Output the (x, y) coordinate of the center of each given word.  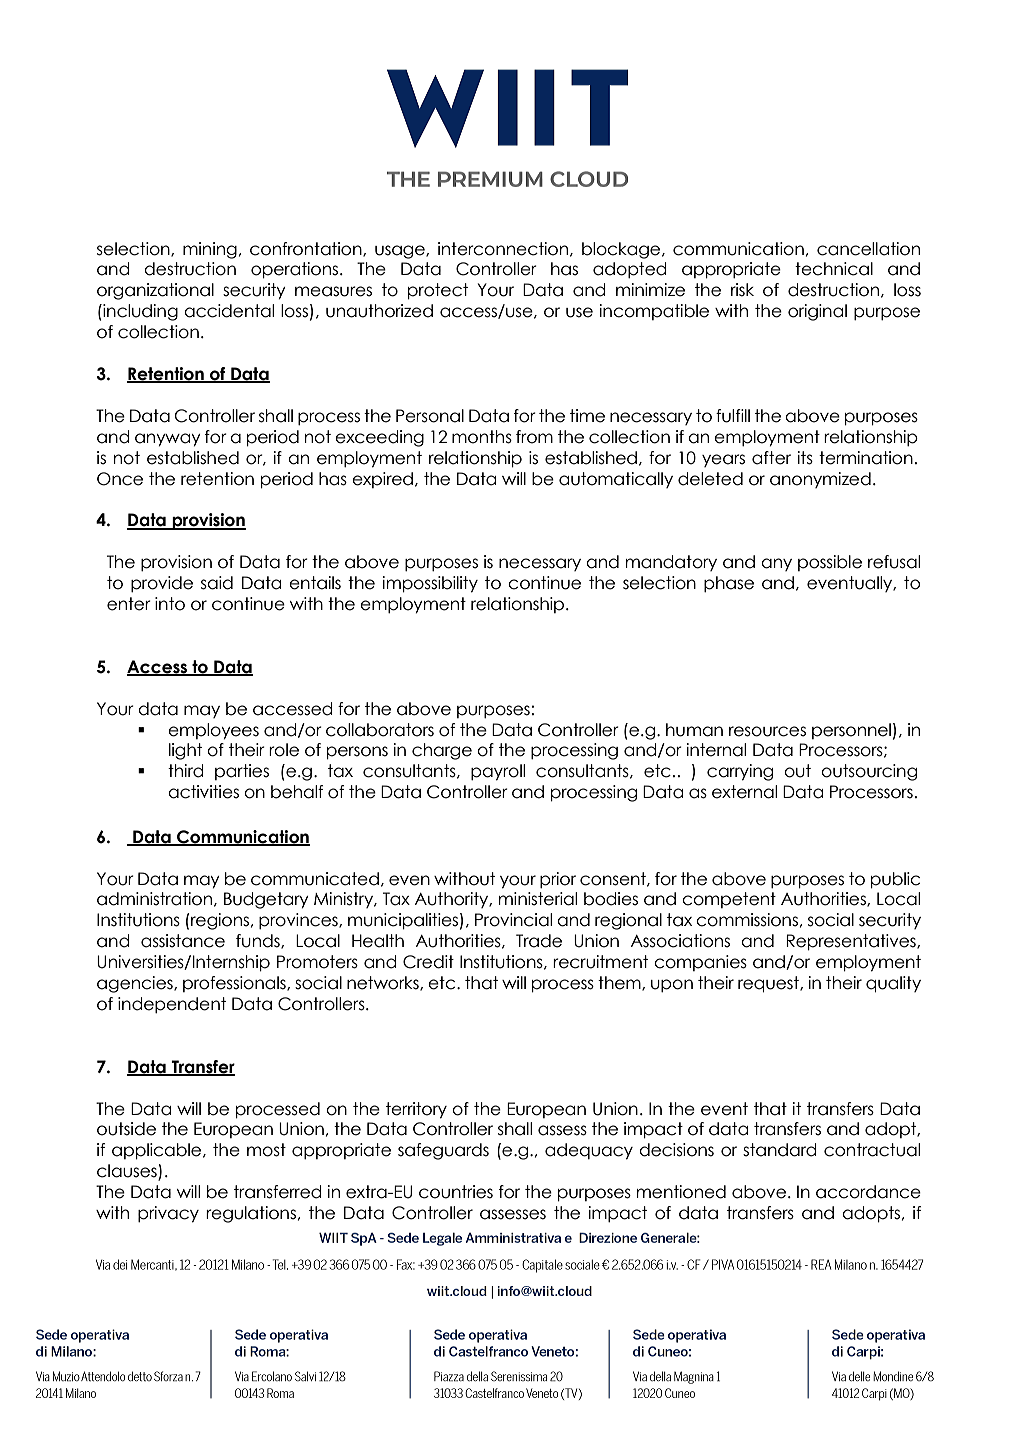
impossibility (430, 584)
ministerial (538, 899)
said (217, 583)
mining (210, 250)
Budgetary (266, 900)
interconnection (503, 249)
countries (456, 1192)
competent (729, 900)
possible (830, 563)
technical (834, 269)
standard (780, 1150)
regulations (251, 1214)
